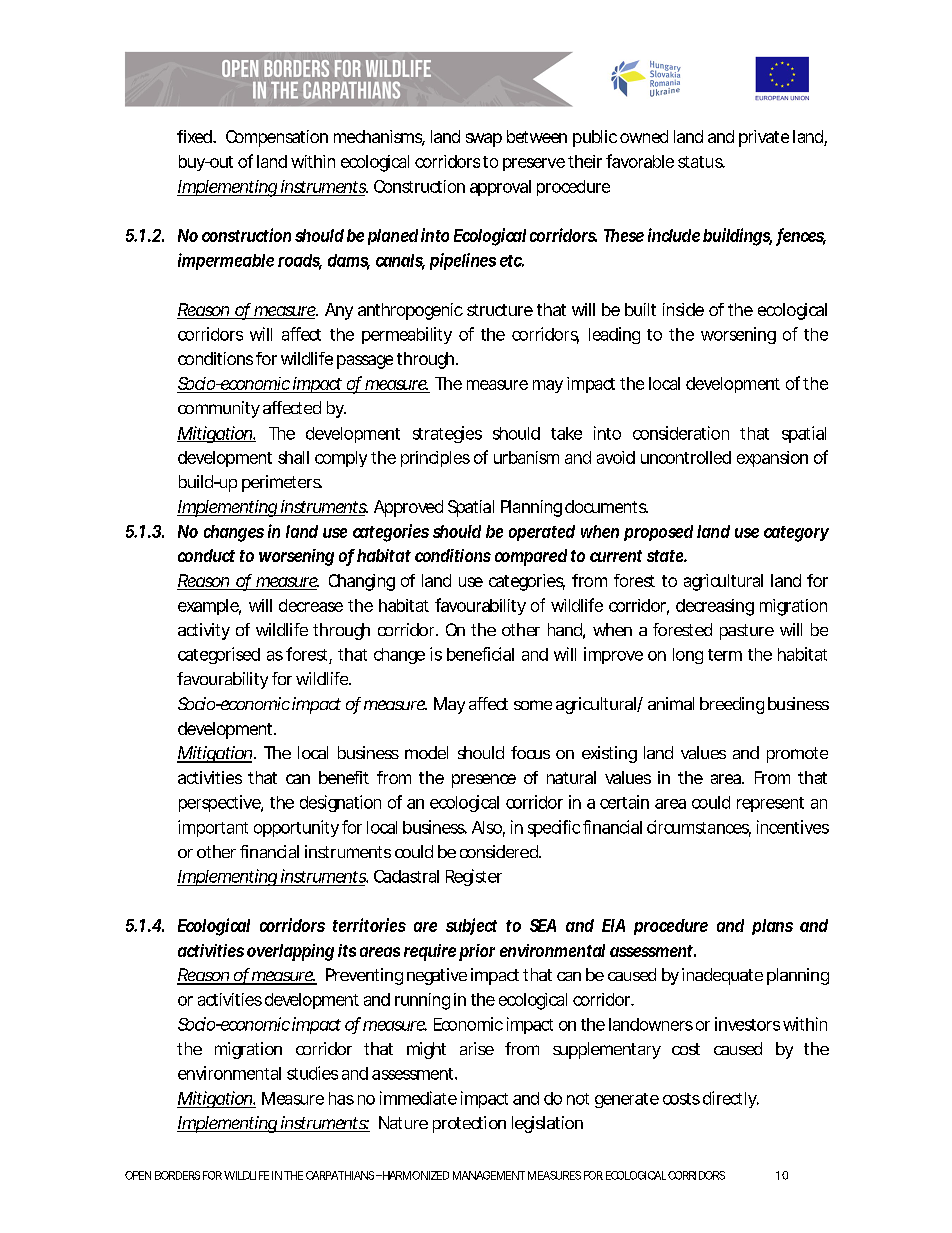 This screenshot has height=1233, width=952. I want to click on beneficial, so click(480, 654).
